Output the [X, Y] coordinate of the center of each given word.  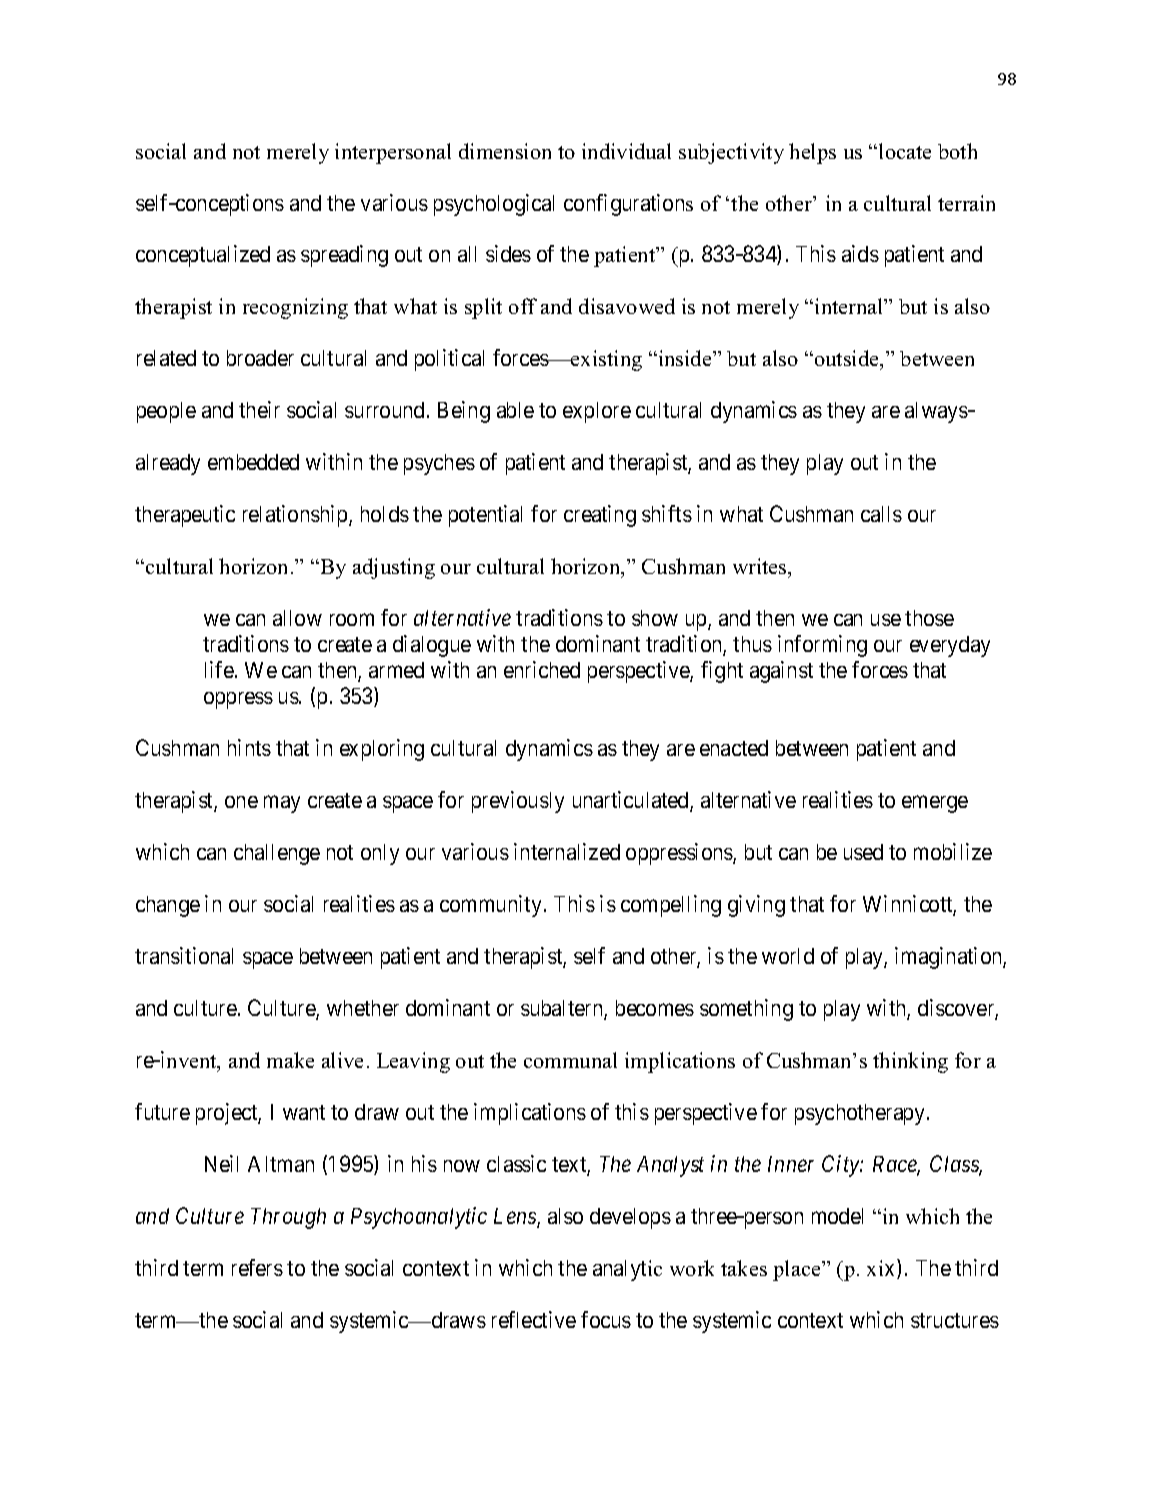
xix [882, 1269]
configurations [628, 205]
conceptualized [203, 256]
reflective [534, 1319]
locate [905, 151]
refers [257, 1267]
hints [249, 747]
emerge [935, 804]
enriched [542, 669]
